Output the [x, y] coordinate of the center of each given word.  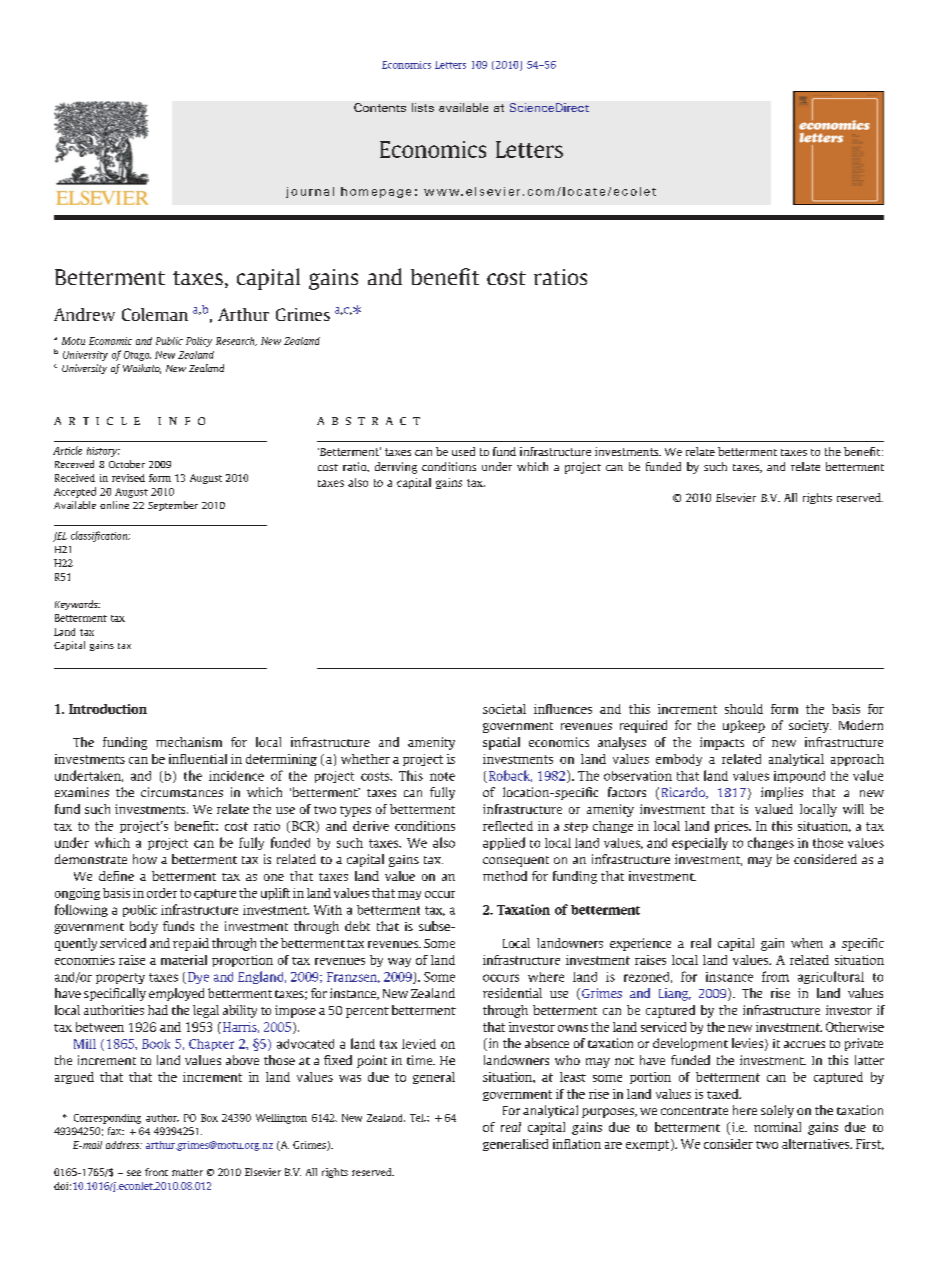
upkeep [744, 726]
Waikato [142, 369]
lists [423, 107]
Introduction [108, 709]
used [463, 451]
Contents [380, 107]
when [807, 943]
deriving [396, 468]
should [744, 709]
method [505, 876]
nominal [777, 1127]
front [156, 1172]
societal [504, 709]
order [162, 893]
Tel [418, 1118]
